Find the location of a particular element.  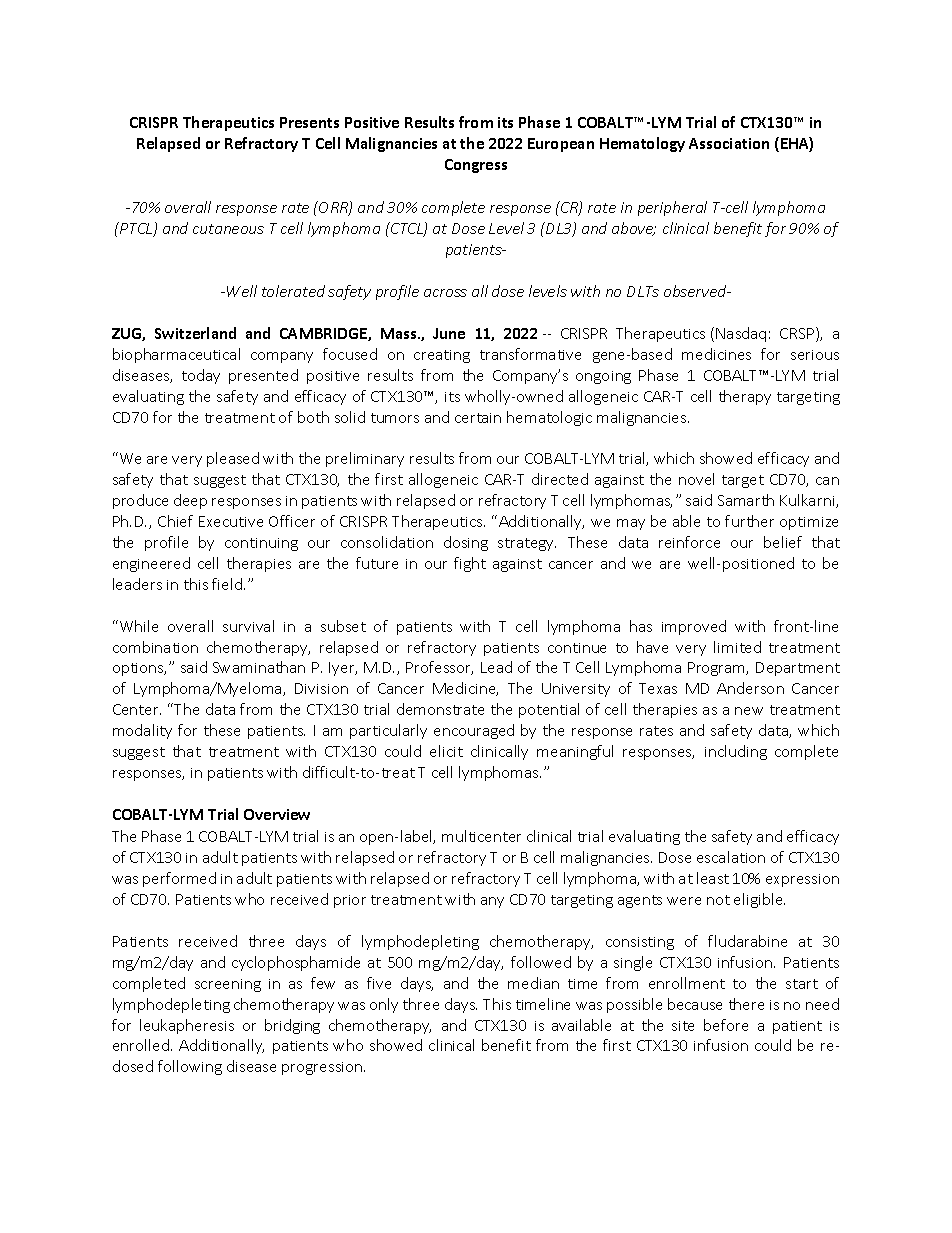

median is located at coordinates (533, 983).
